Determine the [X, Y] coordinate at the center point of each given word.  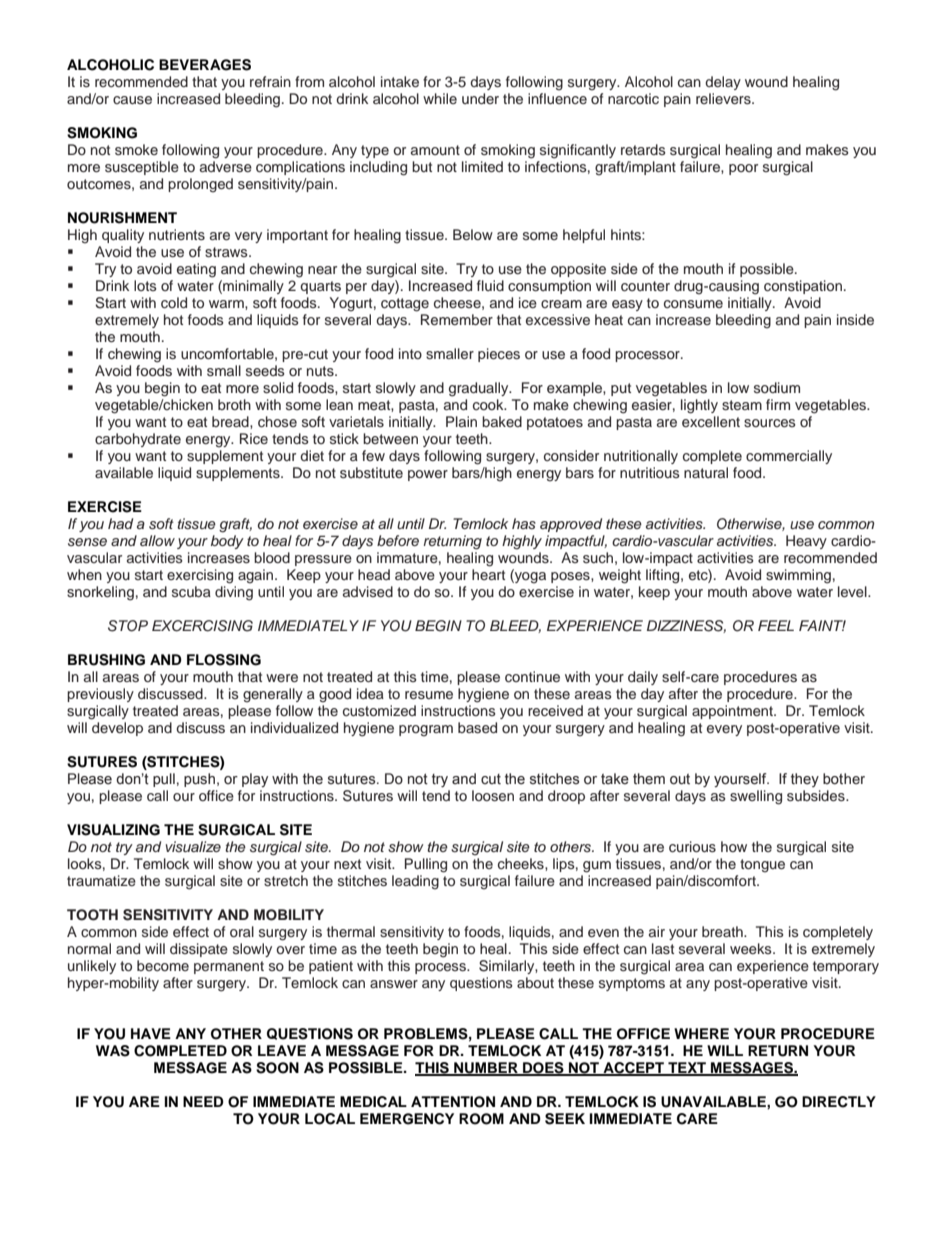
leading [415, 882]
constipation [803, 287]
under [480, 98]
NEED [203, 1101]
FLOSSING [224, 660]
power [428, 475]
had [120, 523]
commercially [789, 457]
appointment [733, 712]
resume [429, 695]
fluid [490, 285]
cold [174, 302]
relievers [724, 98]
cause [132, 100]
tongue [762, 866]
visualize [193, 847]
